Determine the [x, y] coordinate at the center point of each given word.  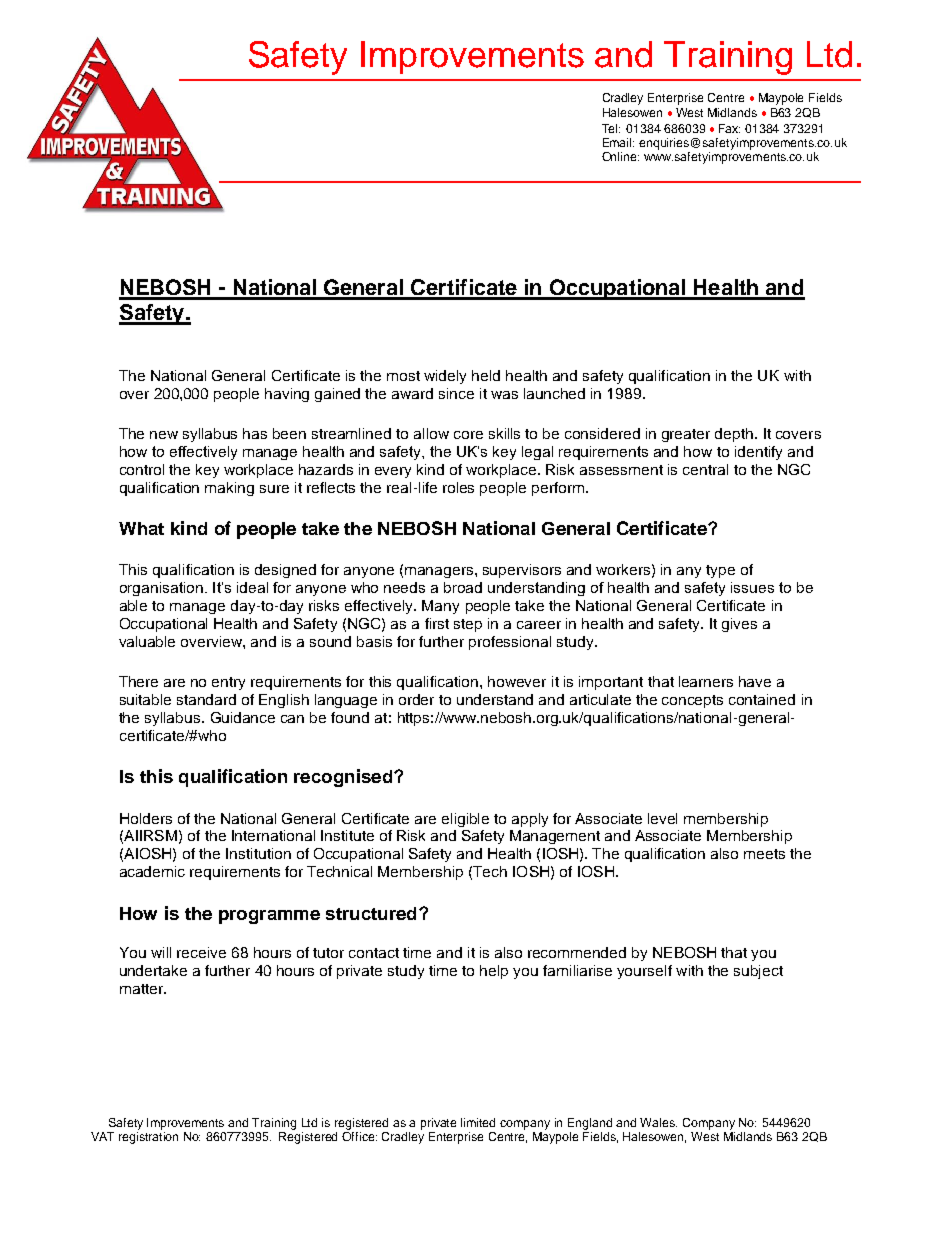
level [662, 818]
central [705, 469]
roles [458, 487]
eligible [465, 820]
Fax [729, 128]
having [287, 395]
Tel [611, 128]
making [229, 489]
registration [148, 1138]
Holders [146, 818]
